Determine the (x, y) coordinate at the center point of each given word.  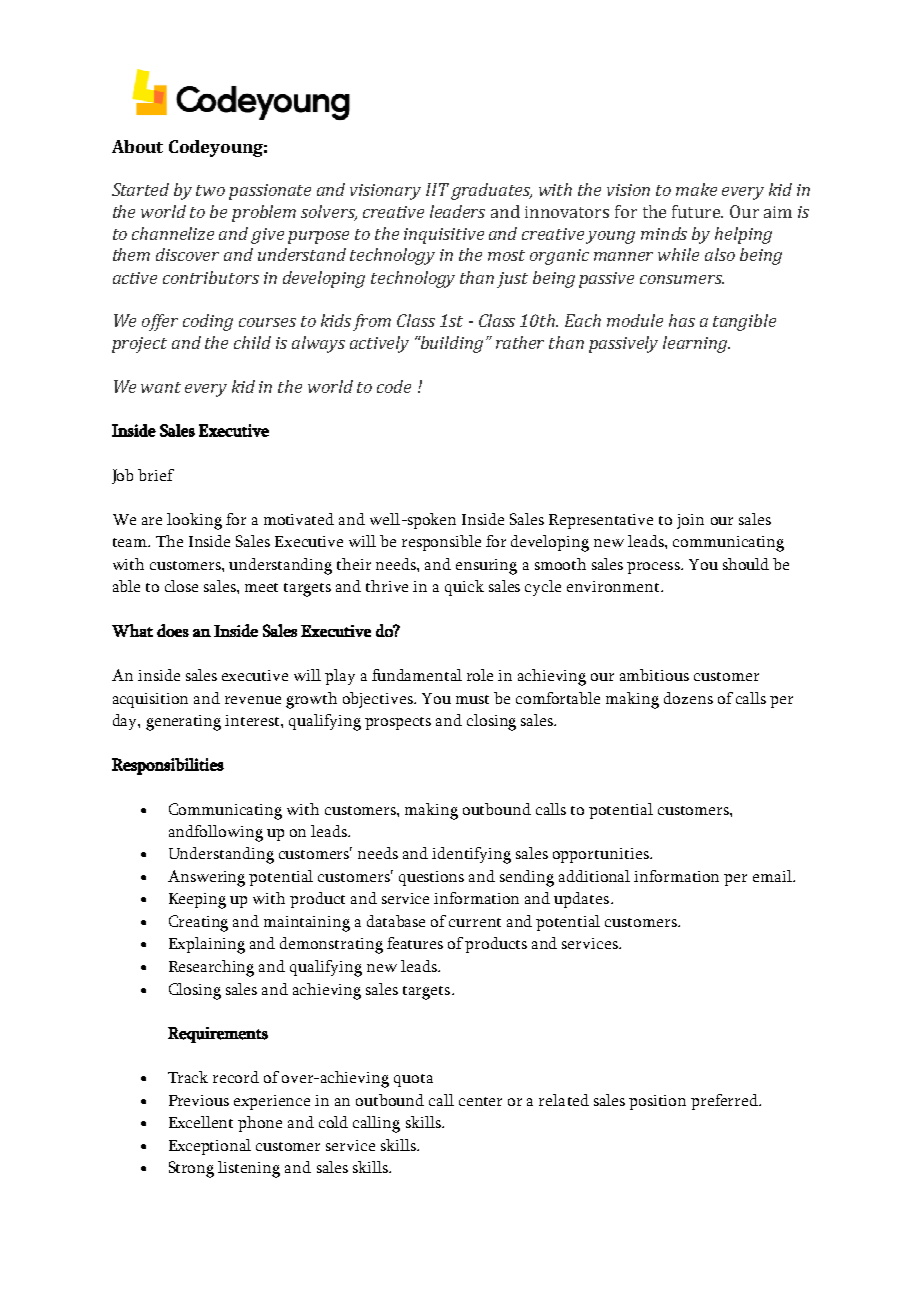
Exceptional (210, 1147)
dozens (688, 698)
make (696, 189)
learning (696, 344)
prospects (398, 723)
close (181, 586)
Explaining (207, 945)
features (415, 943)
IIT (437, 189)
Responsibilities (168, 766)
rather (520, 342)
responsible (441, 543)
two (210, 190)
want (161, 387)
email (773, 876)
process (654, 568)
